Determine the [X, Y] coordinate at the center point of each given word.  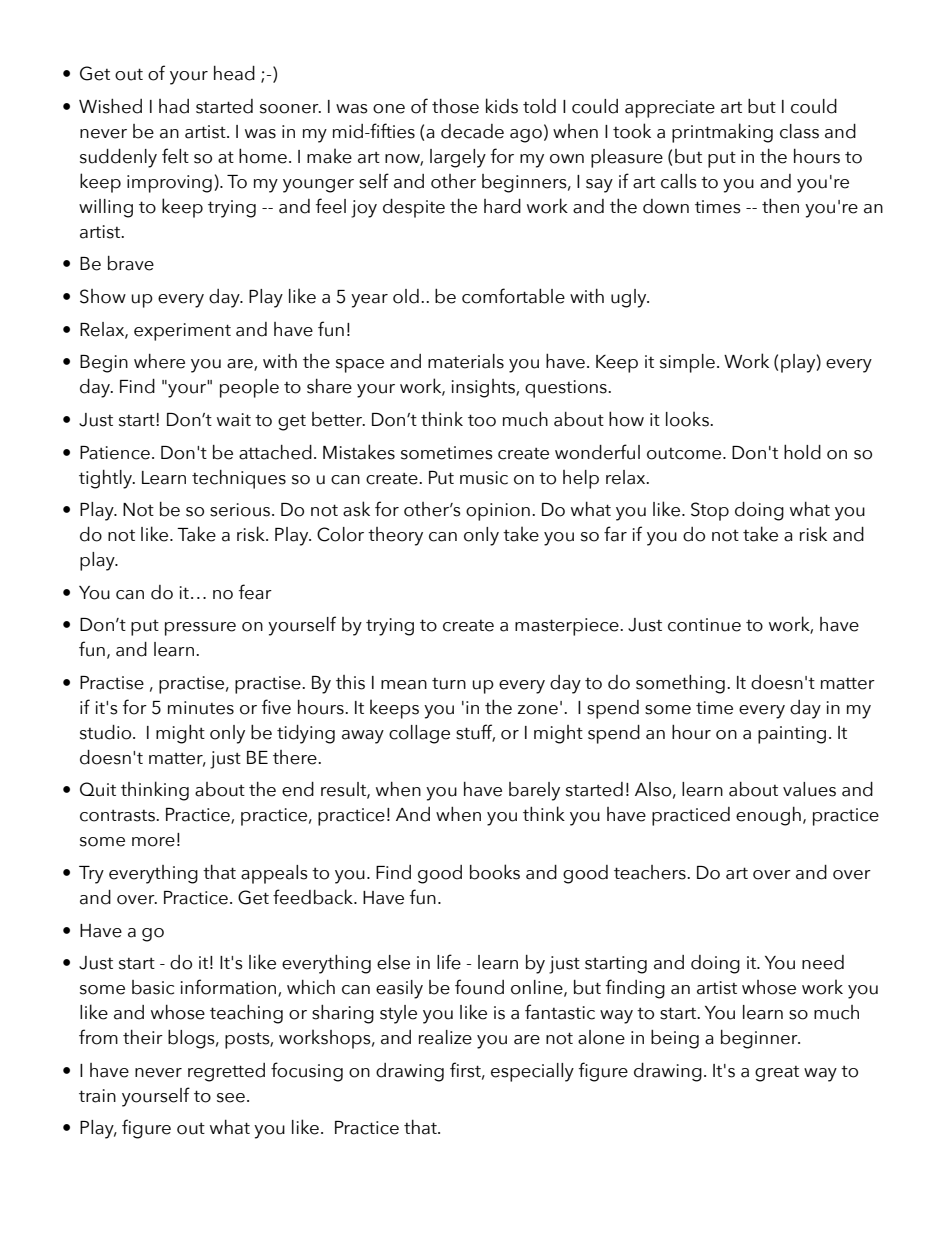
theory [395, 536]
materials [466, 361]
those [455, 106]
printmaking [722, 133]
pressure [200, 629]
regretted [226, 1072]
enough [768, 816]
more [153, 842]
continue [704, 625]
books [495, 872]
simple [687, 363]
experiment [182, 332]
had [174, 106]
